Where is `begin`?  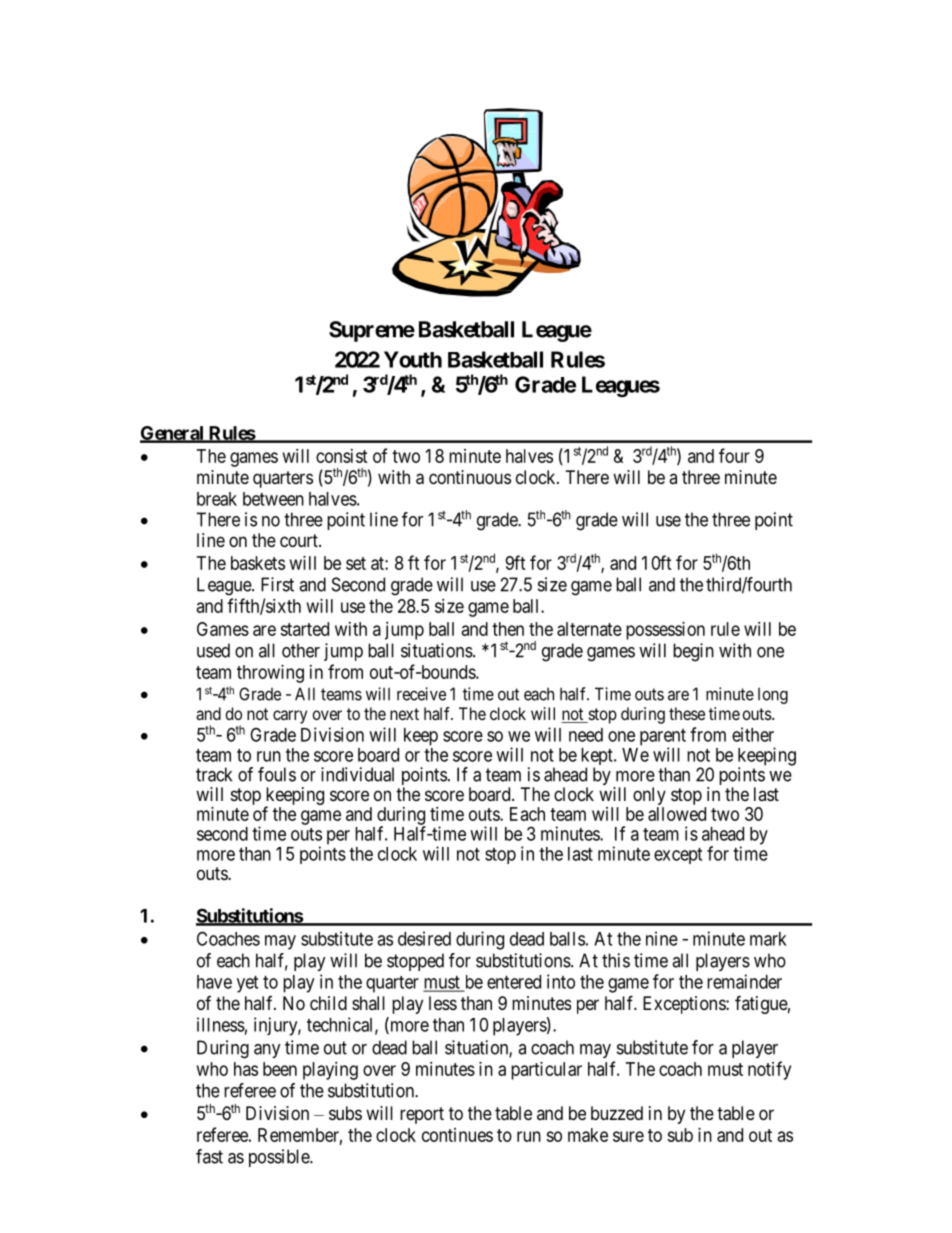
begin is located at coordinates (693, 652).
